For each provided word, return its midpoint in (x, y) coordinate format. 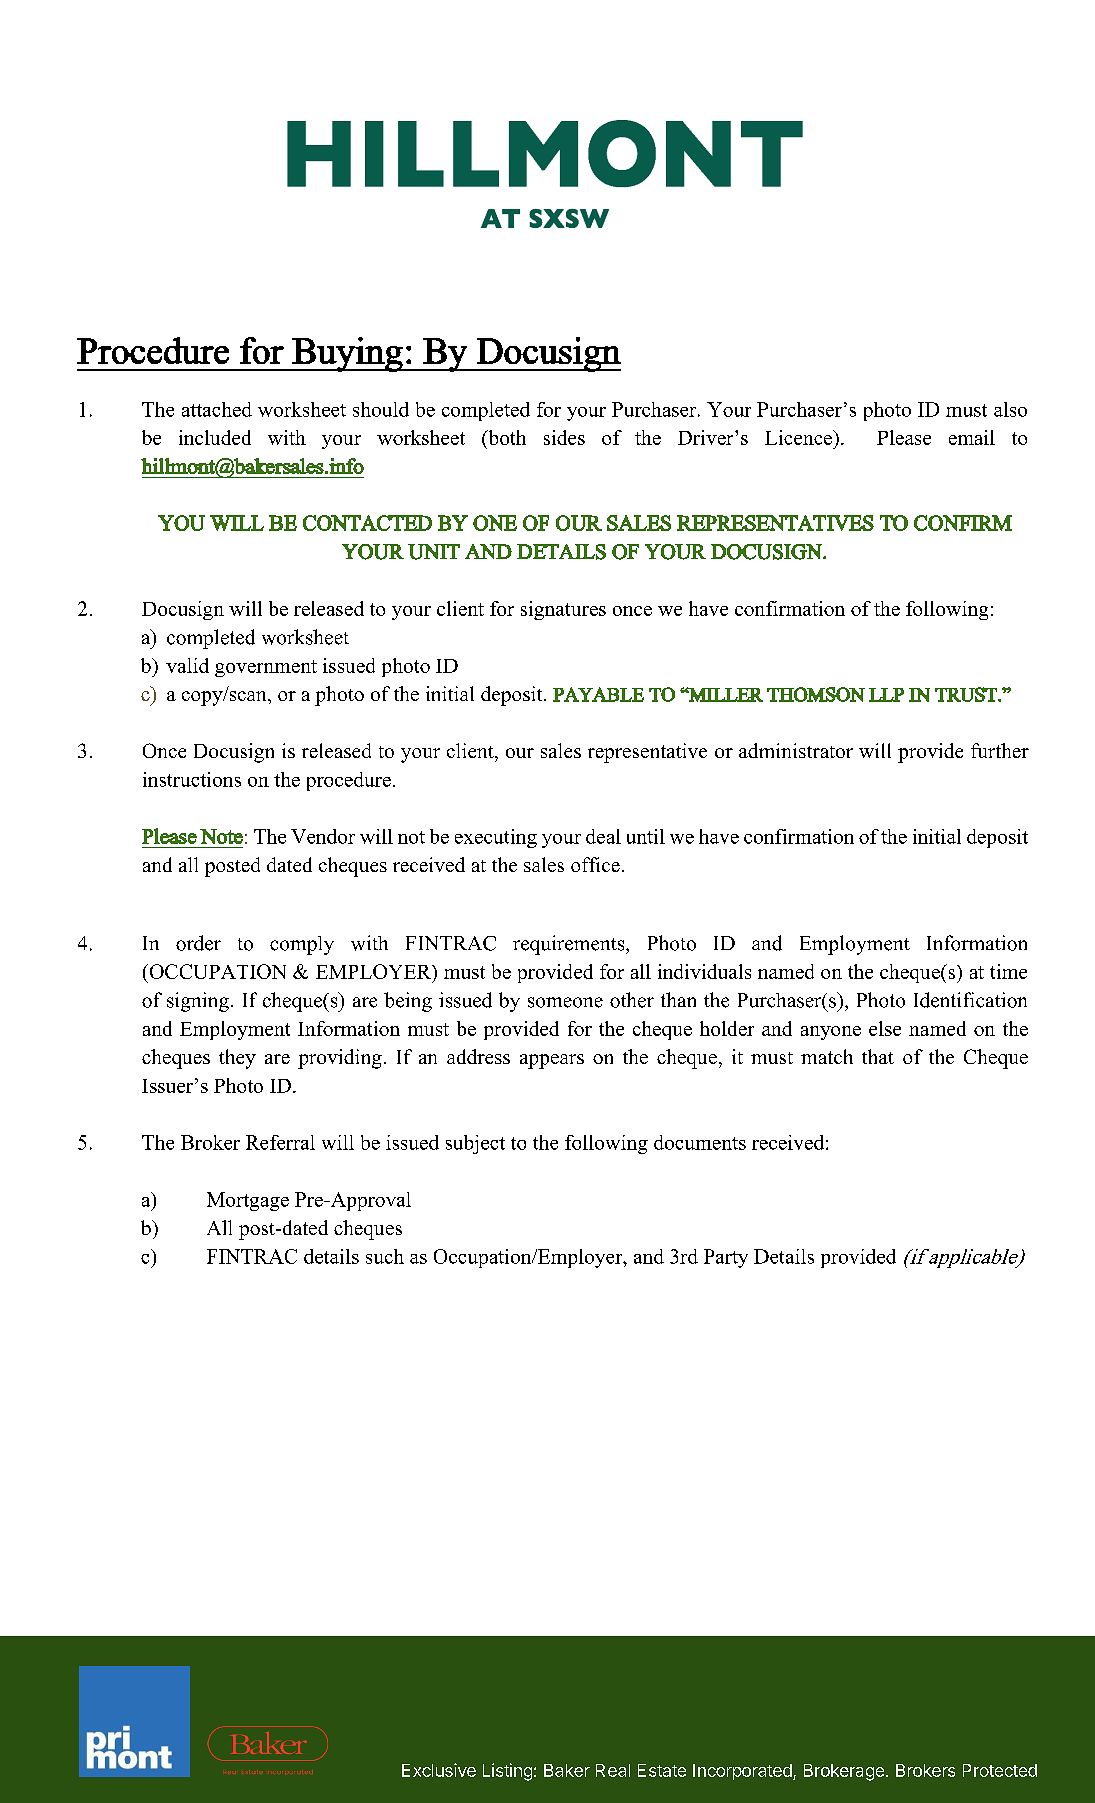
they (237, 1059)
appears (552, 1061)
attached (217, 409)
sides (564, 437)
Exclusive (439, 1770)
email (972, 437)
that (878, 1056)
